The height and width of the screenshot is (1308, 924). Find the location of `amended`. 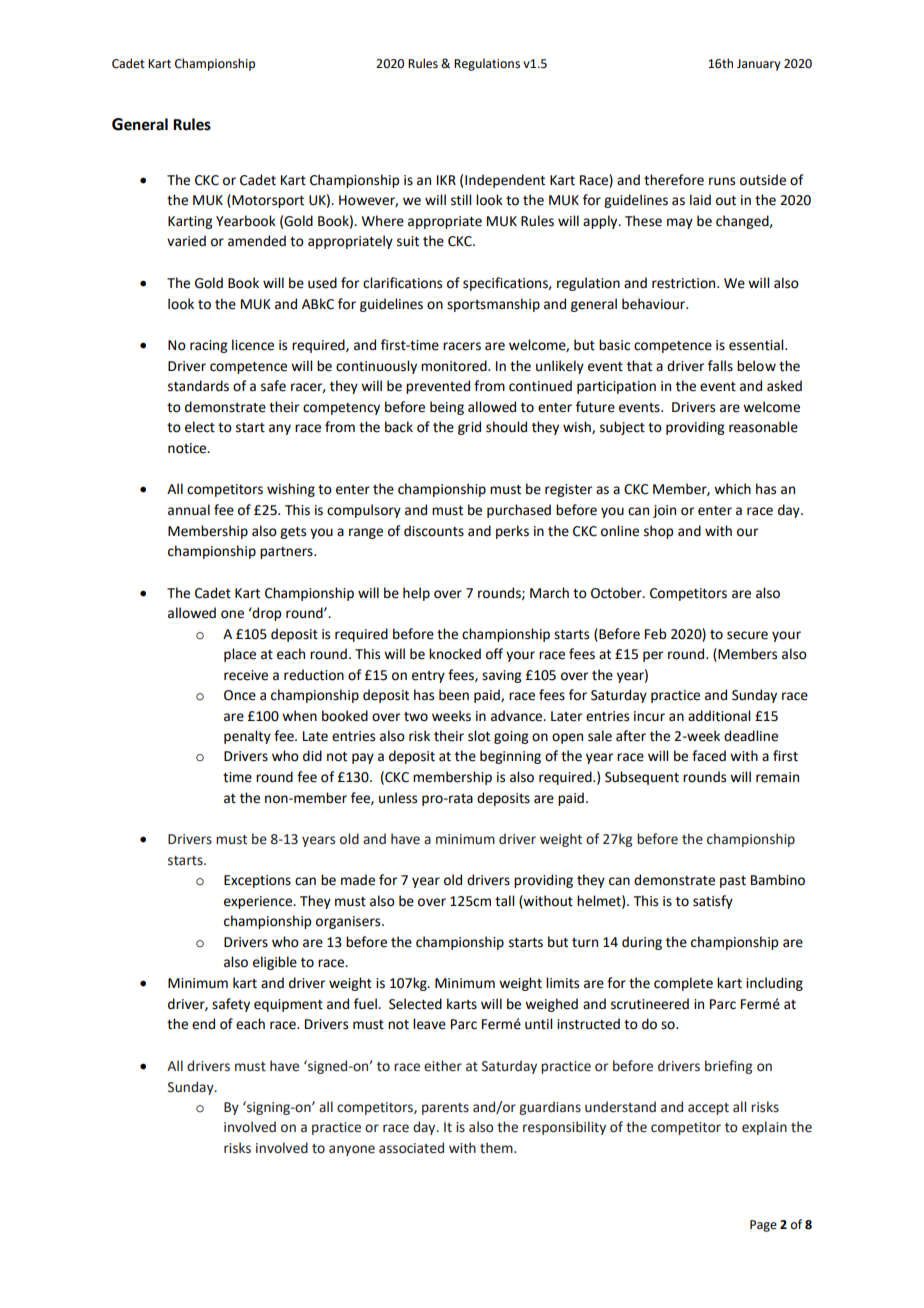

amended is located at coordinates (257, 241).
